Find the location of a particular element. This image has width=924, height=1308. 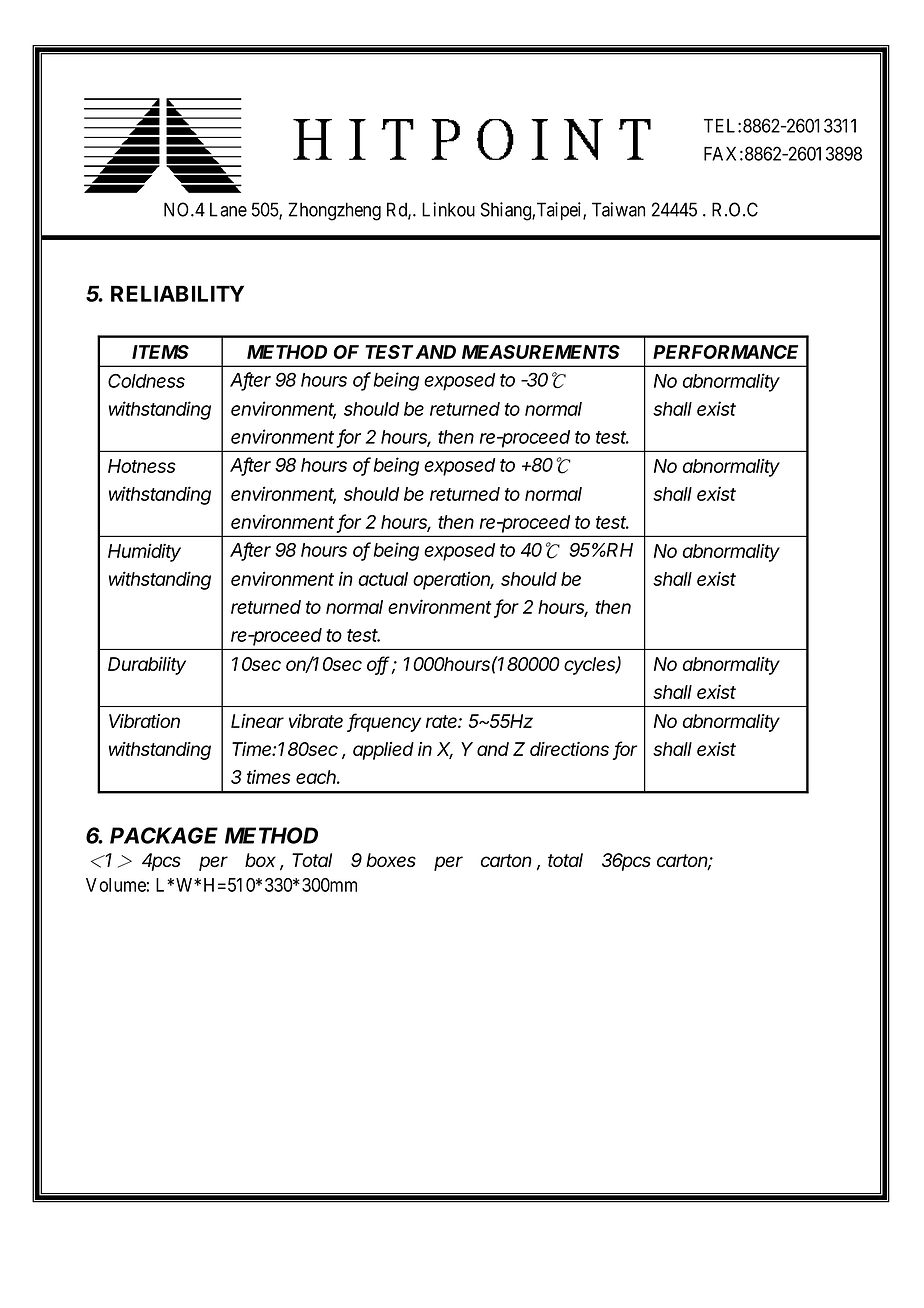

directions is located at coordinates (569, 749).
